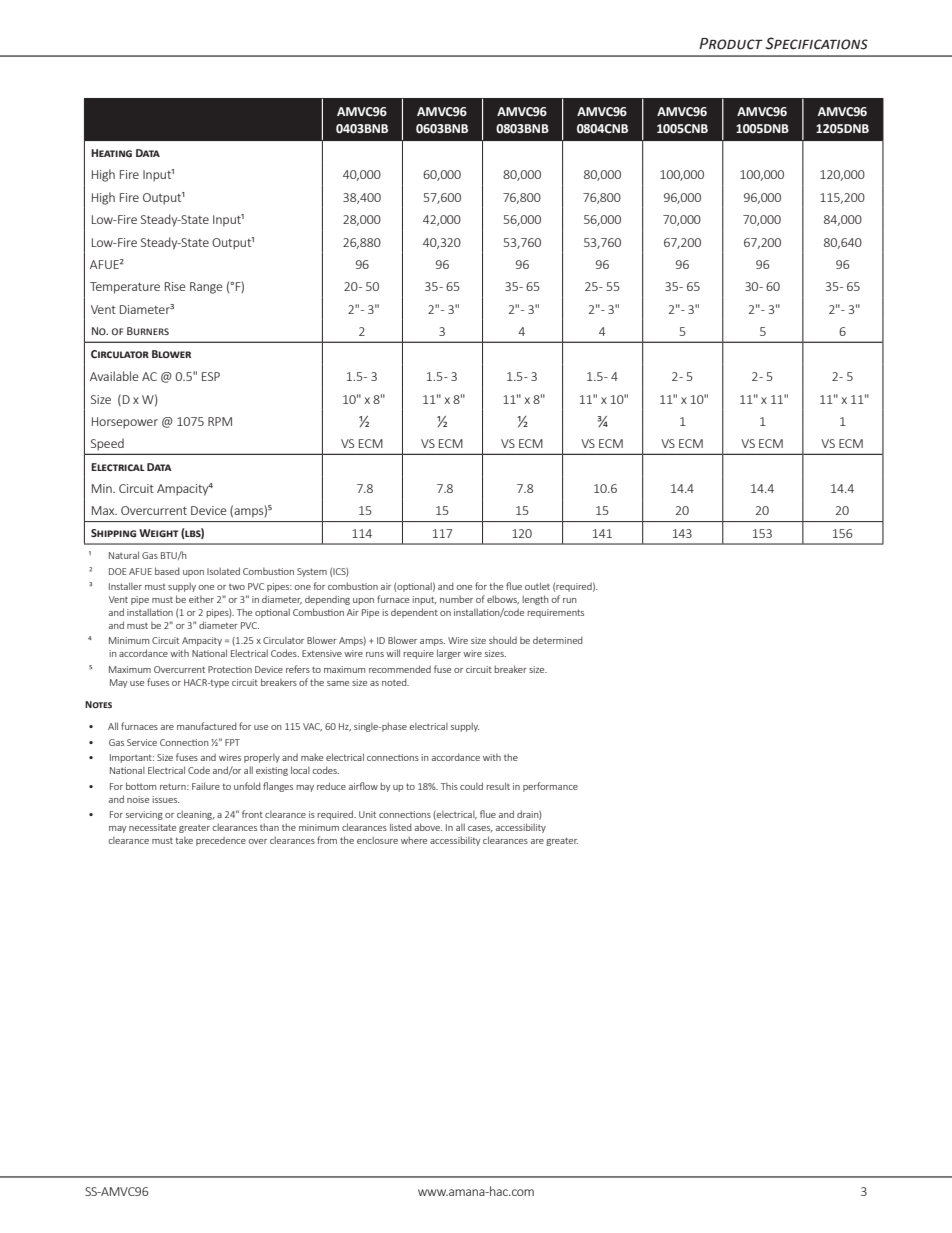  Describe the element at coordinates (195, 815) in the screenshot. I see `cleaning` at that location.
